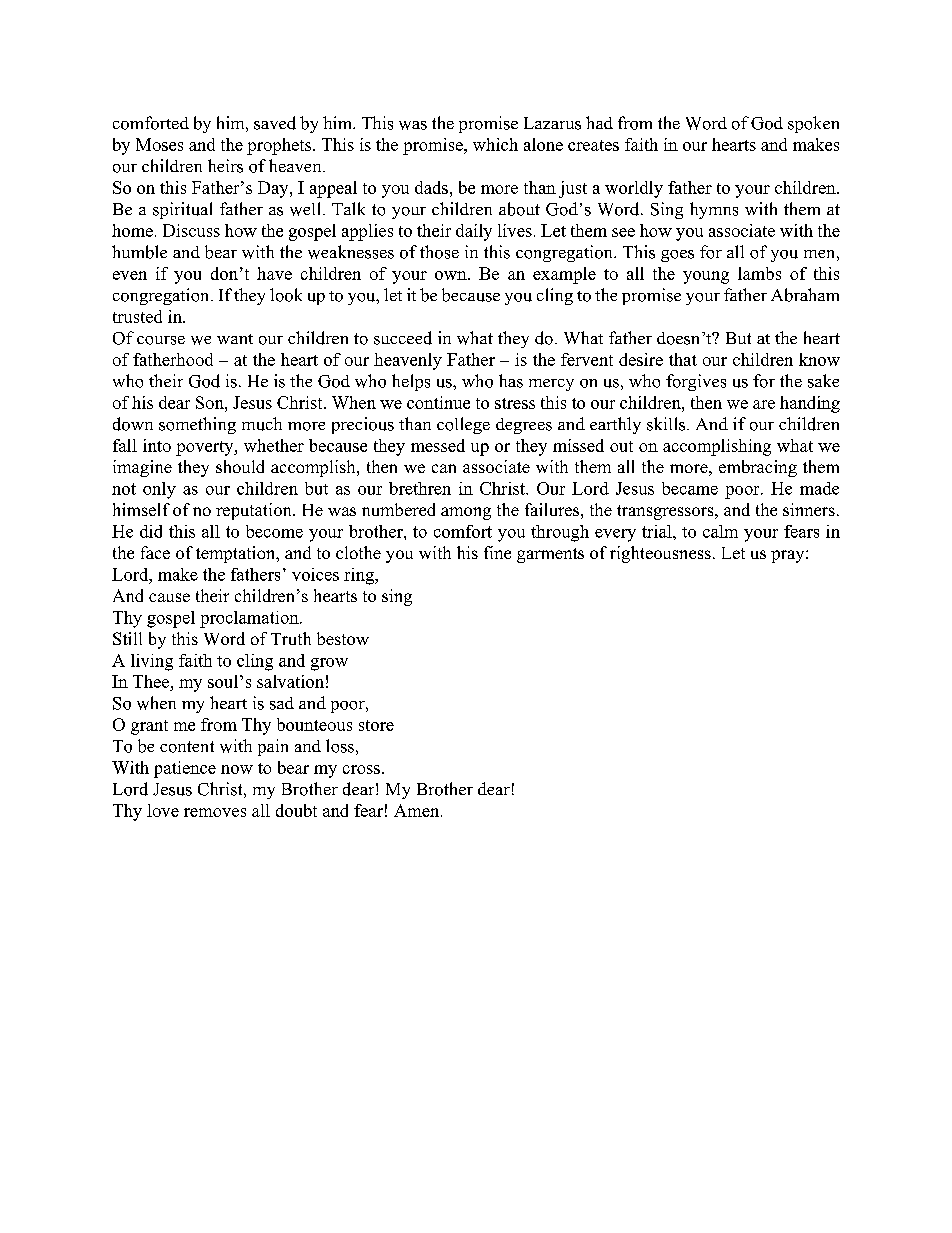 Image resolution: width=952 pixels, height=1233 pixels. What do you see at coordinates (159, 144) in the screenshot?
I see `Moses` at bounding box center [159, 144].
